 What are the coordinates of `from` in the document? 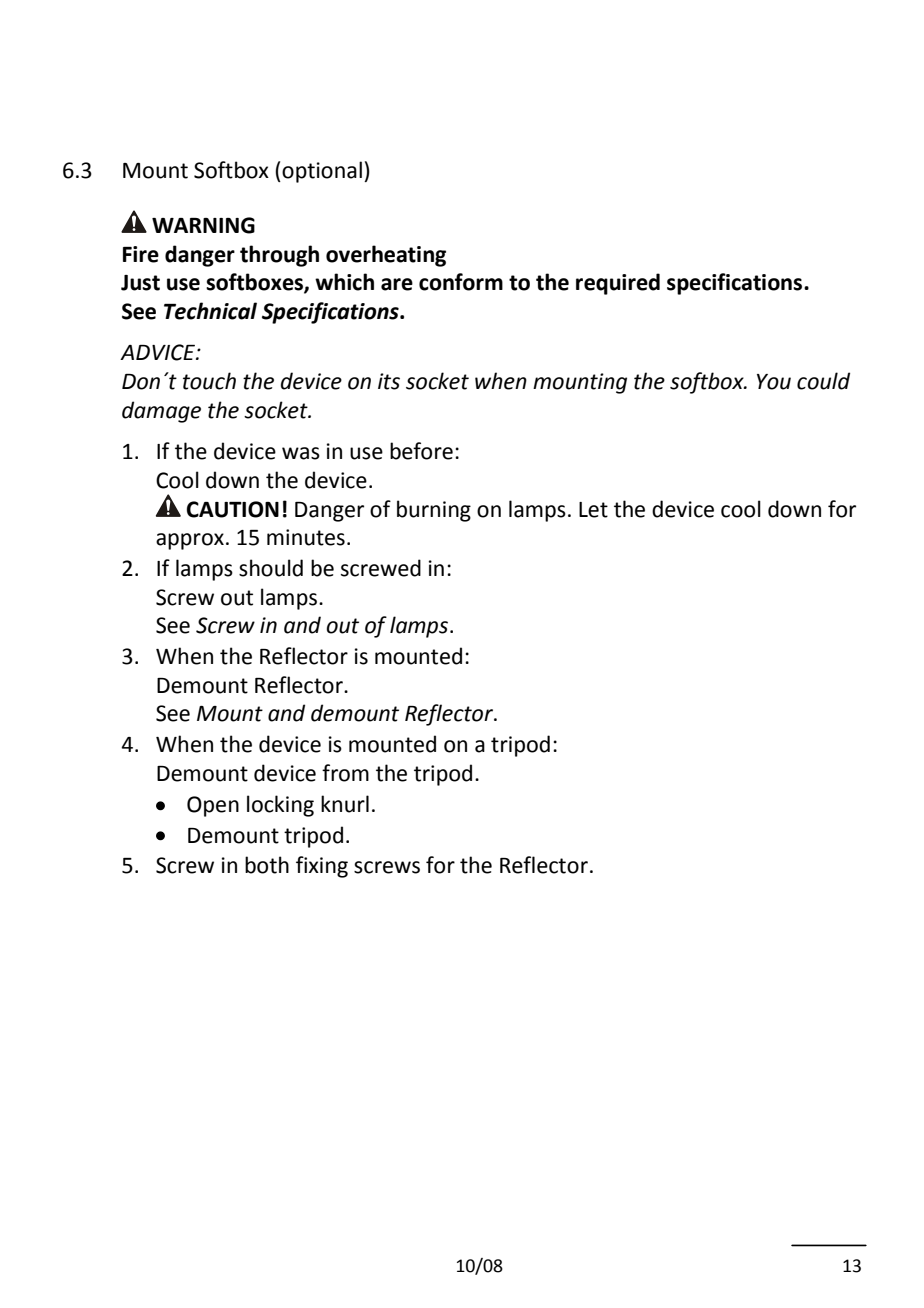 It's located at (345, 773).
